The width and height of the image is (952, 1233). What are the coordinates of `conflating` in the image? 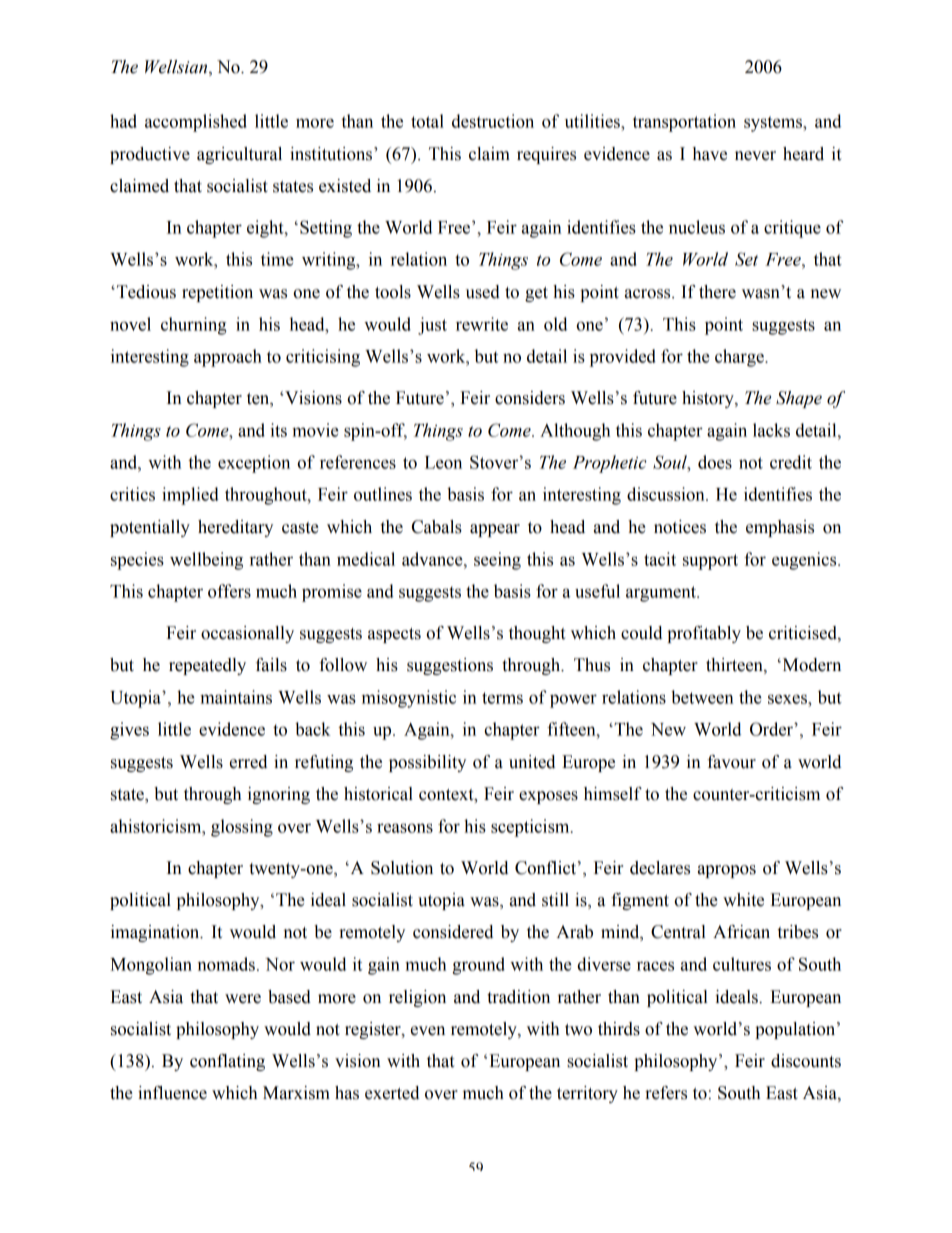 It's located at (227, 1062).
